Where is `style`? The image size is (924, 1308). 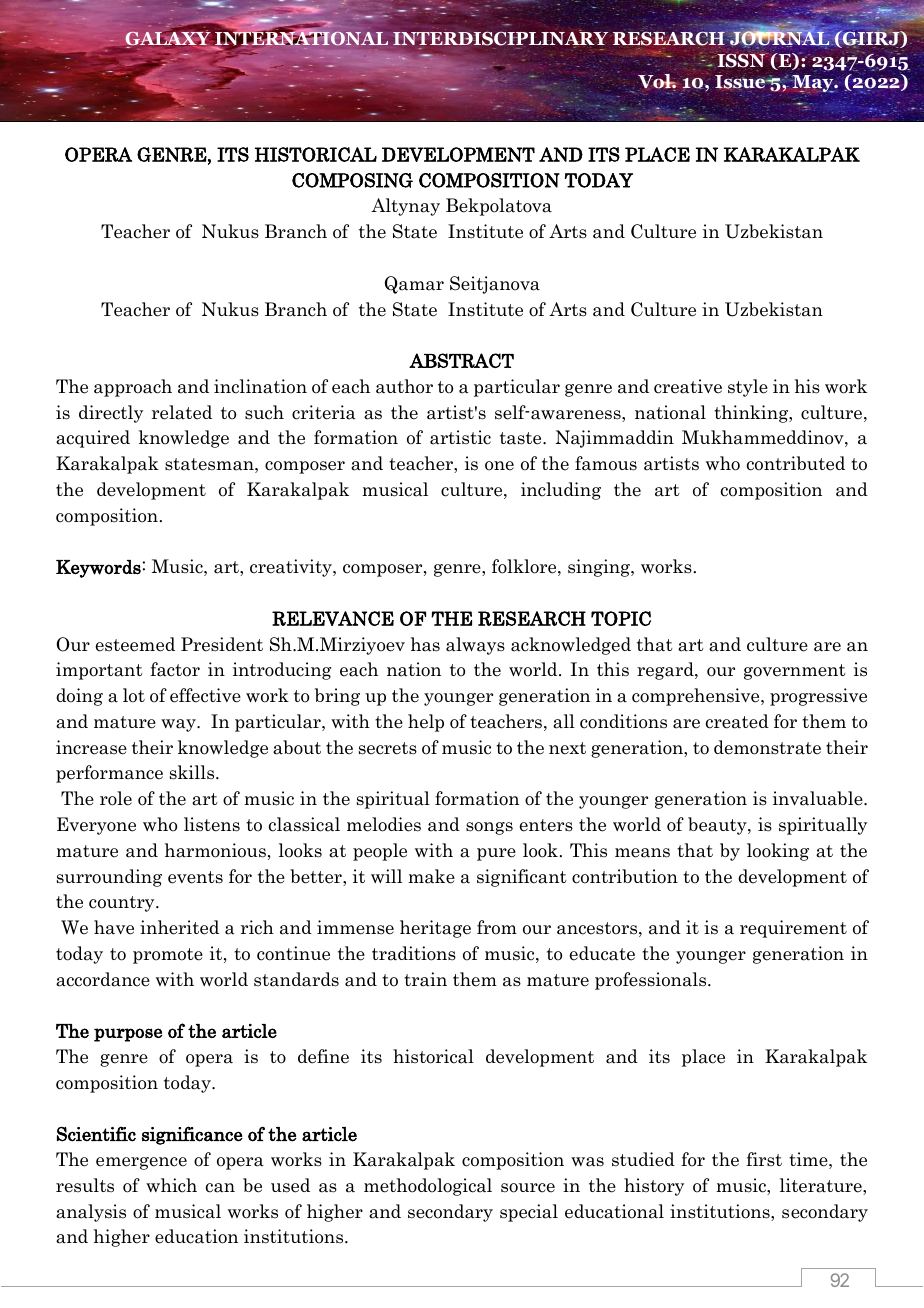 style is located at coordinates (748, 388).
